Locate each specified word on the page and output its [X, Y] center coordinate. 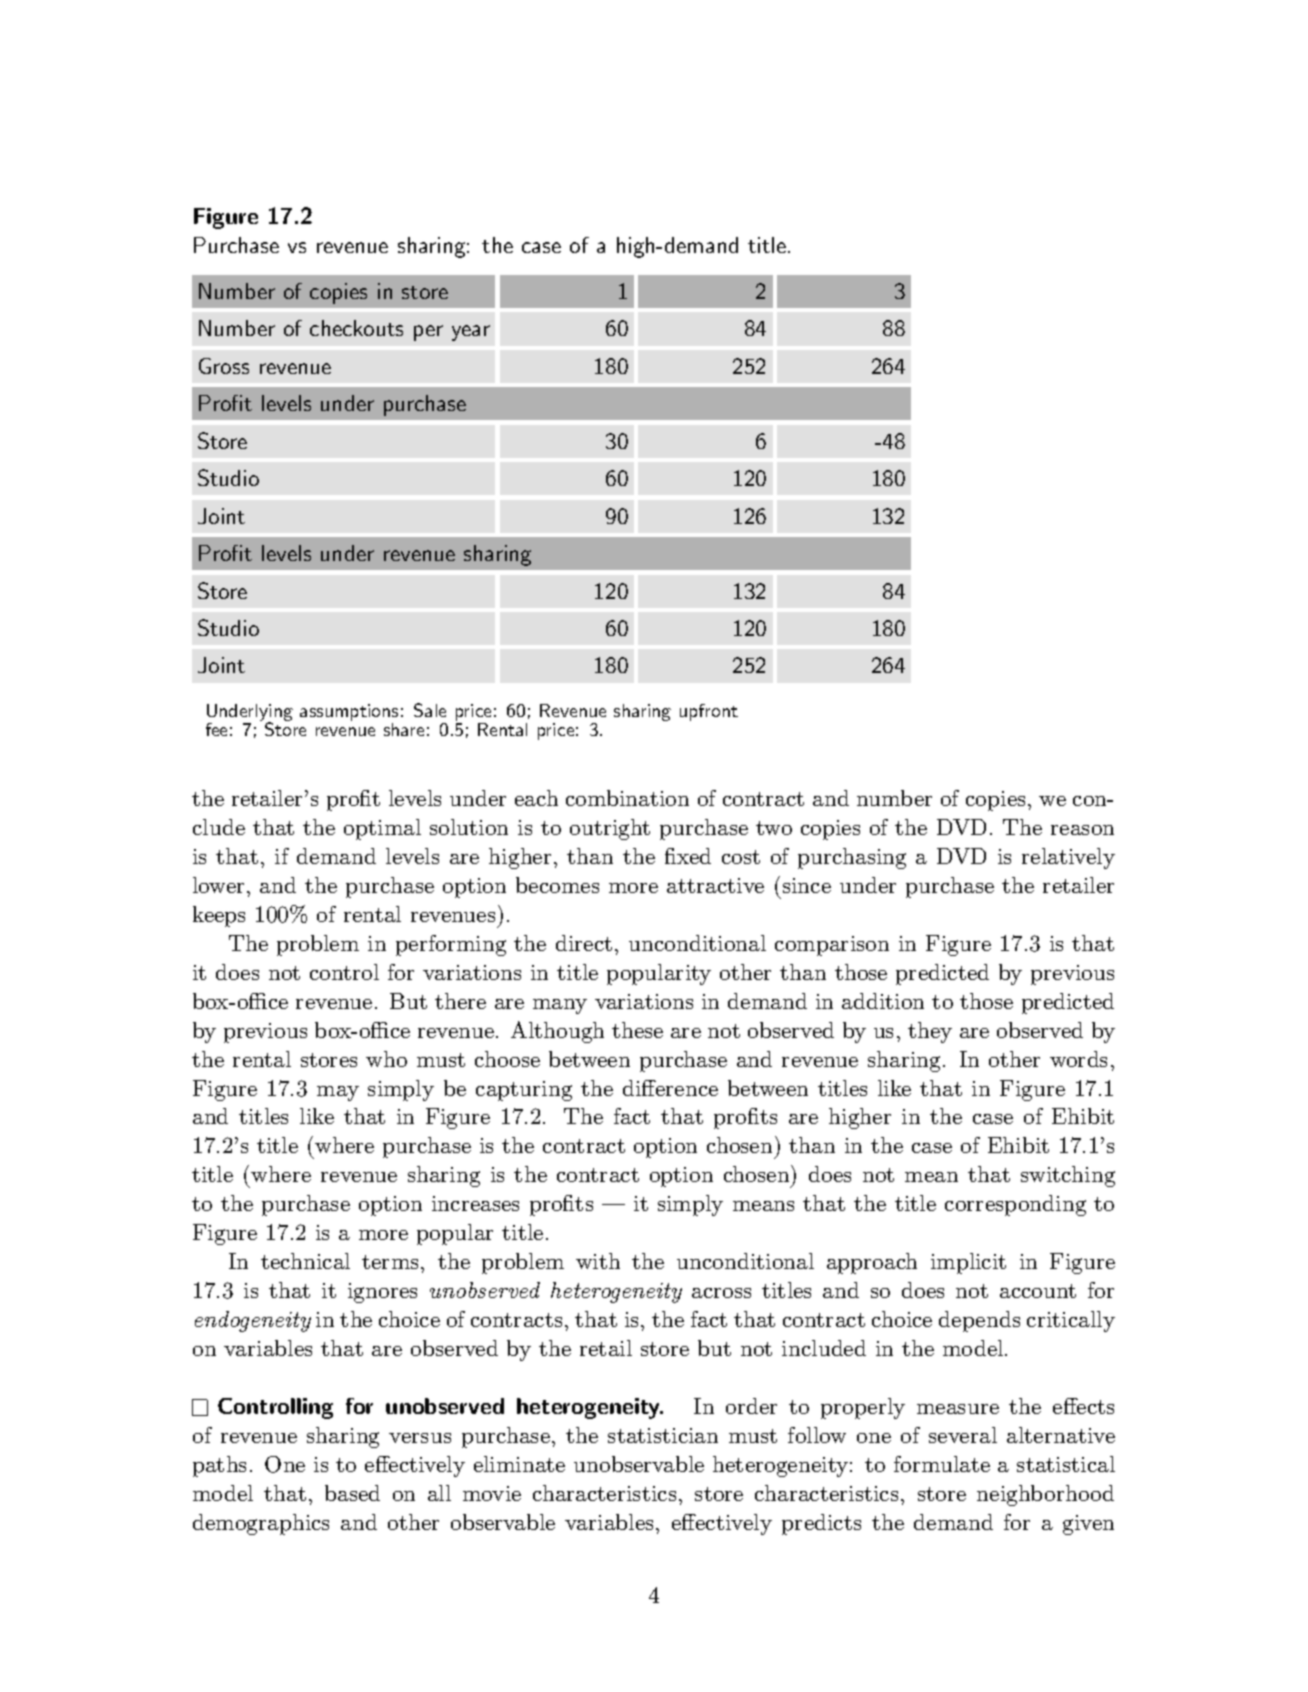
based [352, 1493]
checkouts [356, 328]
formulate [942, 1464]
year [471, 333]
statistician [663, 1435]
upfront [709, 712]
